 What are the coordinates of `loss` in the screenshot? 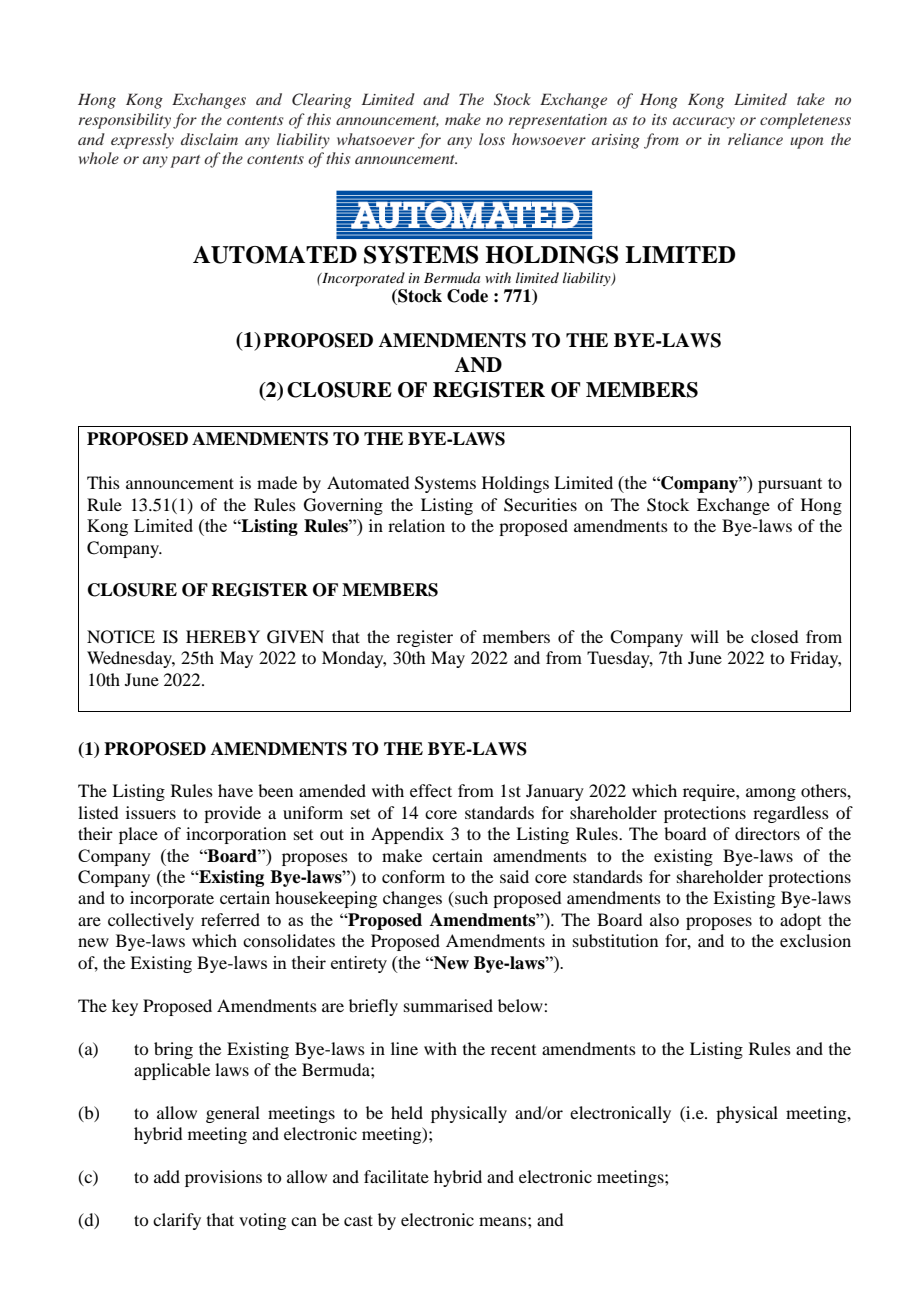 It's located at (492, 139).
